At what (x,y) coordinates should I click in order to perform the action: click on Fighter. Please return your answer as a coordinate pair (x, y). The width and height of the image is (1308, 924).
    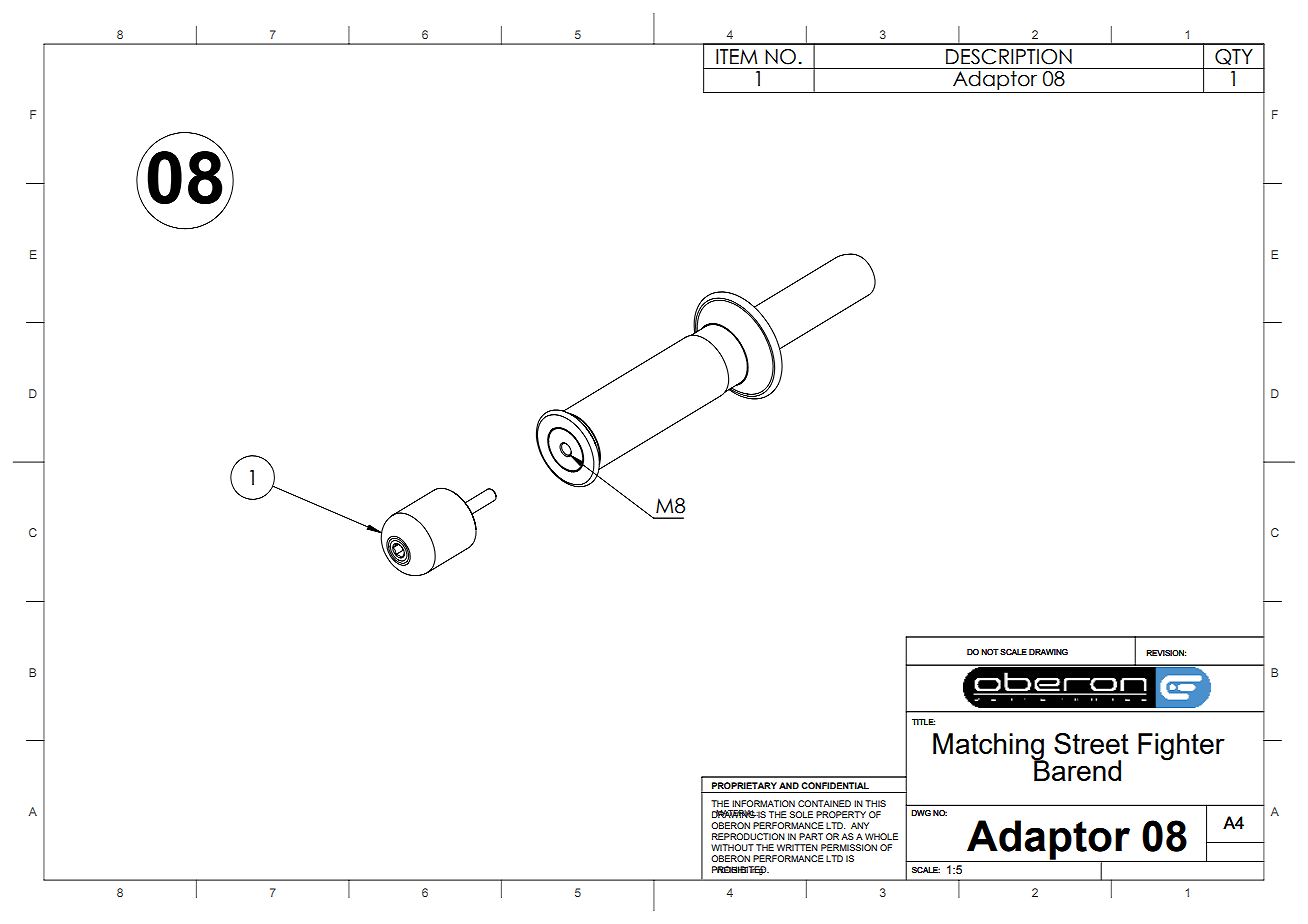
    Looking at the image, I should click on (1181, 747).
